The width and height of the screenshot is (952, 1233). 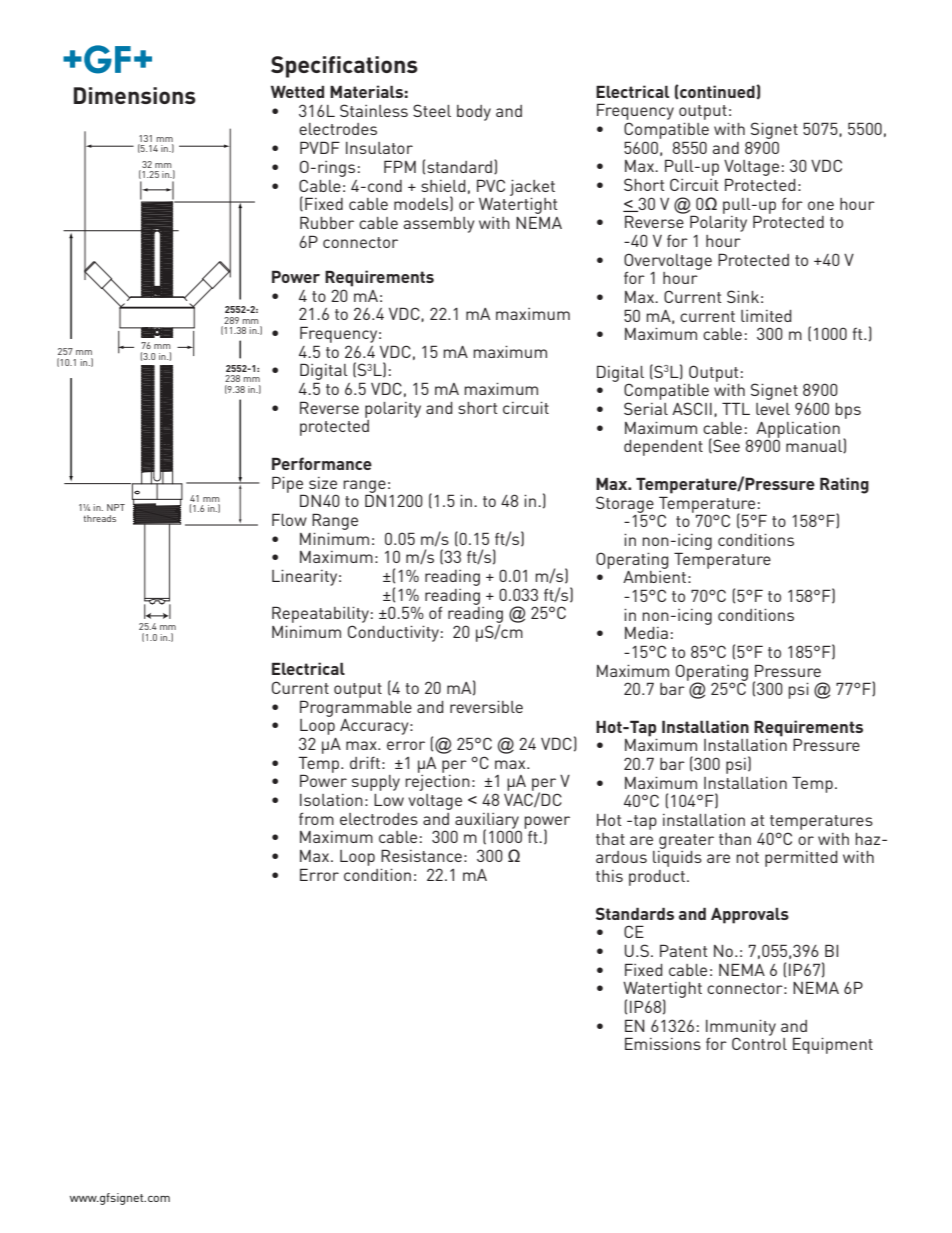 What do you see at coordinates (288, 485) in the screenshot?
I see `Pipe` at bounding box center [288, 485].
